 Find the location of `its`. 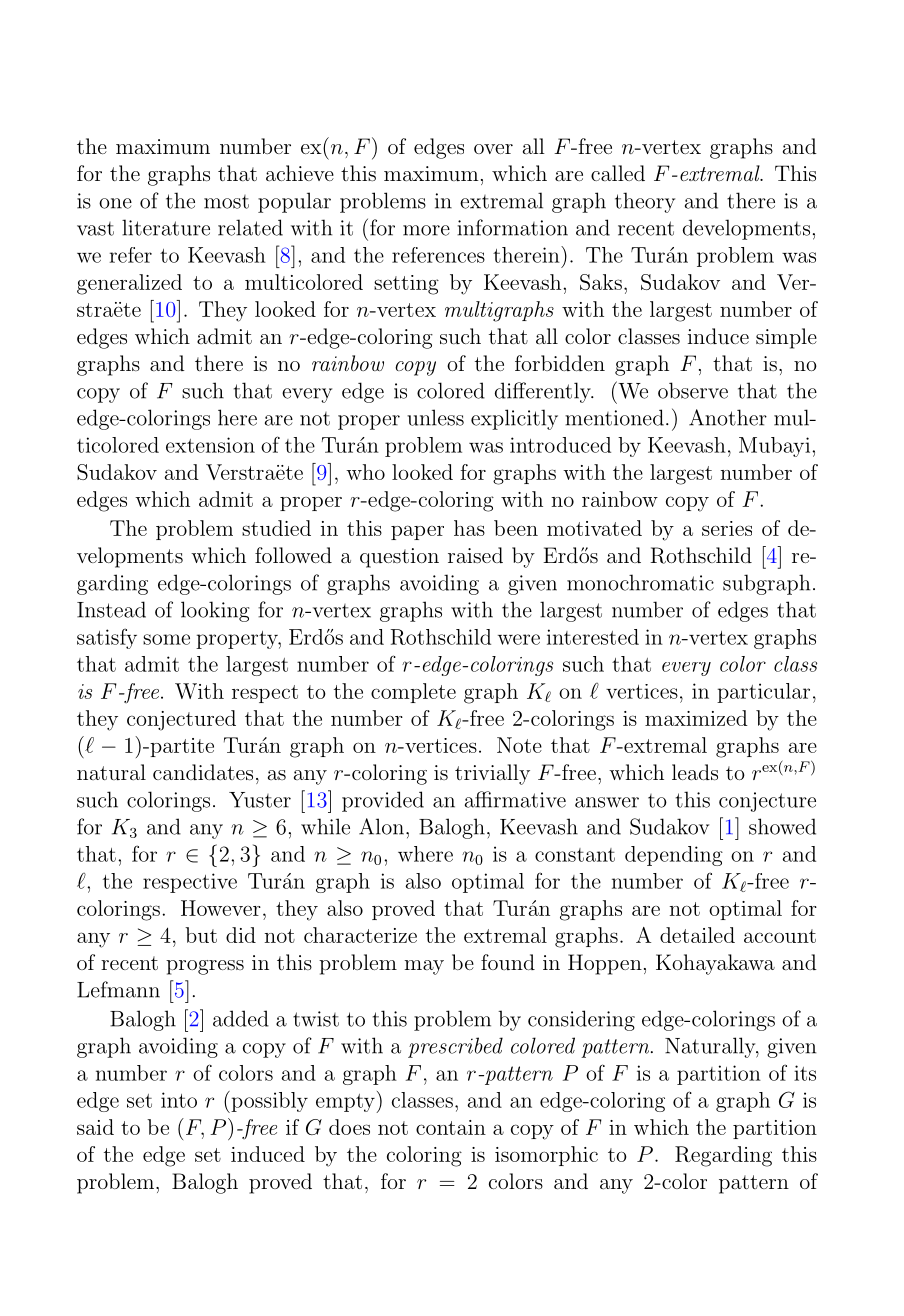

its is located at coordinates (805, 1073).
